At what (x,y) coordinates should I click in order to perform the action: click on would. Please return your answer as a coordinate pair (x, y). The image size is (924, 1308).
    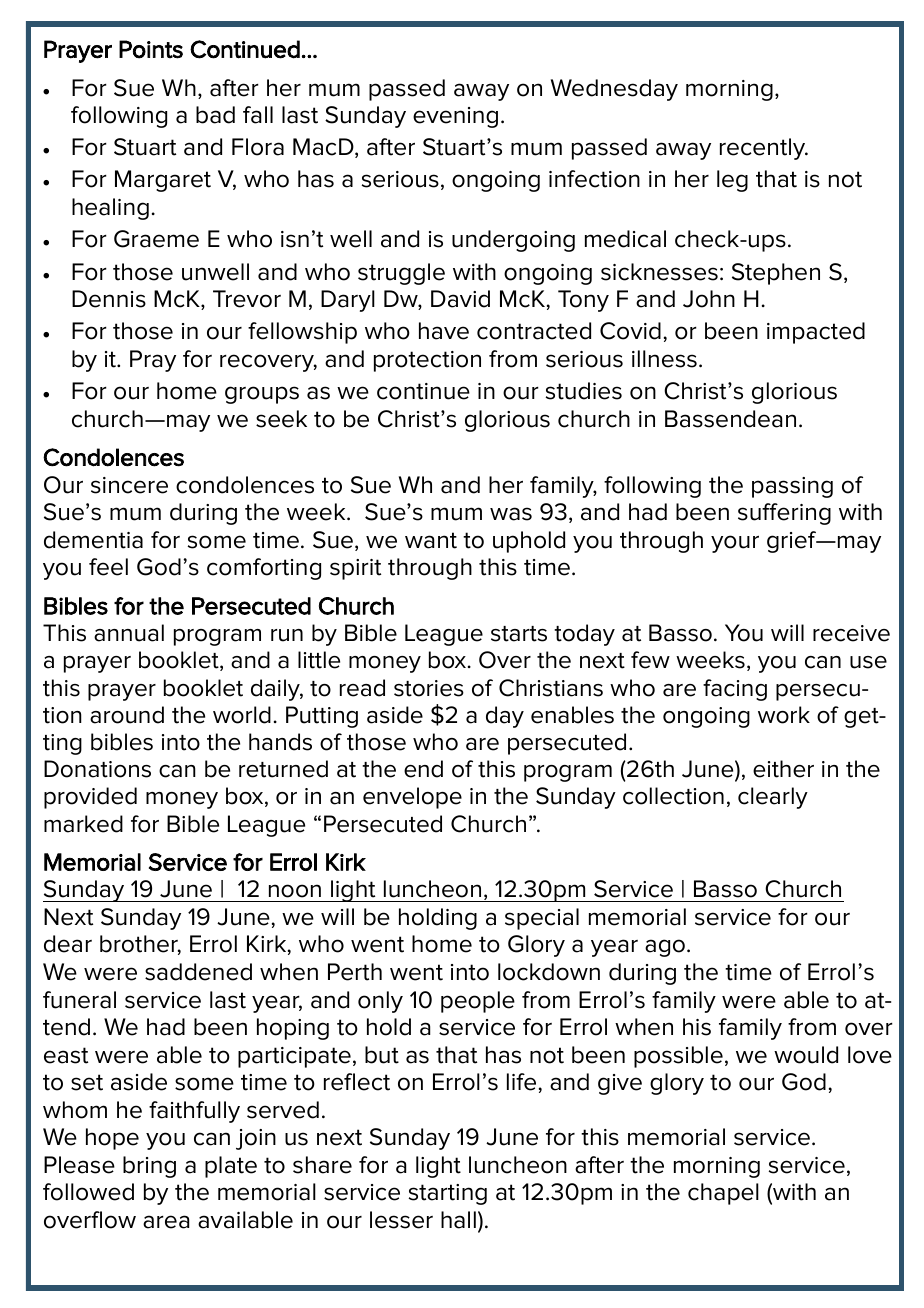
    Looking at the image, I should click on (806, 1055).
